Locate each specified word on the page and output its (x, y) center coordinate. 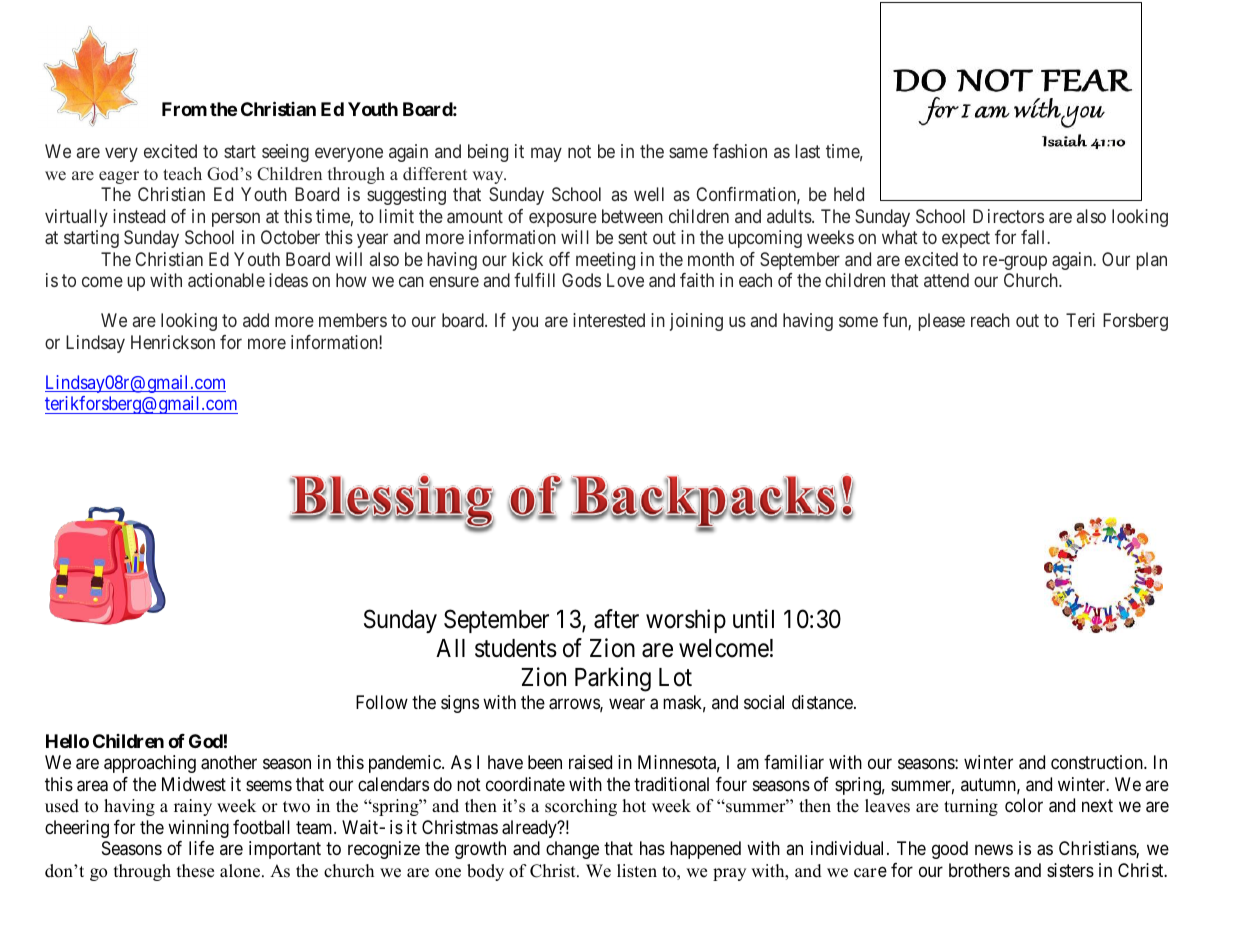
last (808, 151)
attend (946, 280)
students (516, 648)
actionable (226, 280)
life (201, 848)
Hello (67, 741)
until (753, 618)
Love (625, 280)
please (942, 322)
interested (609, 320)
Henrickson (173, 342)
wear (627, 704)
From (184, 109)
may (546, 155)
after (616, 619)
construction (1098, 762)
